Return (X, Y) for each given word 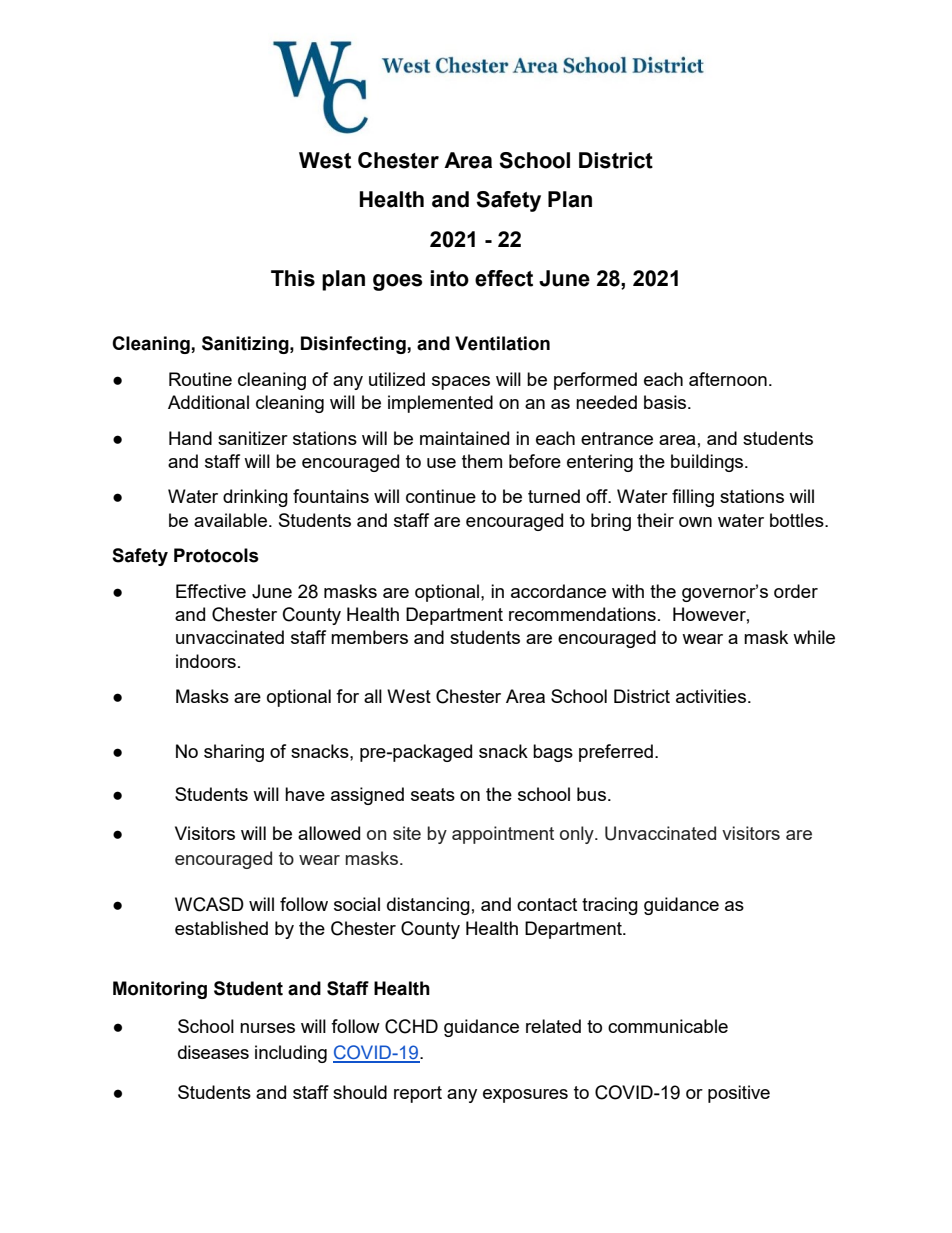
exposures (525, 1096)
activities (711, 696)
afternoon (728, 379)
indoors (206, 661)
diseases (213, 1052)
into (449, 278)
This (293, 278)
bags (553, 753)
